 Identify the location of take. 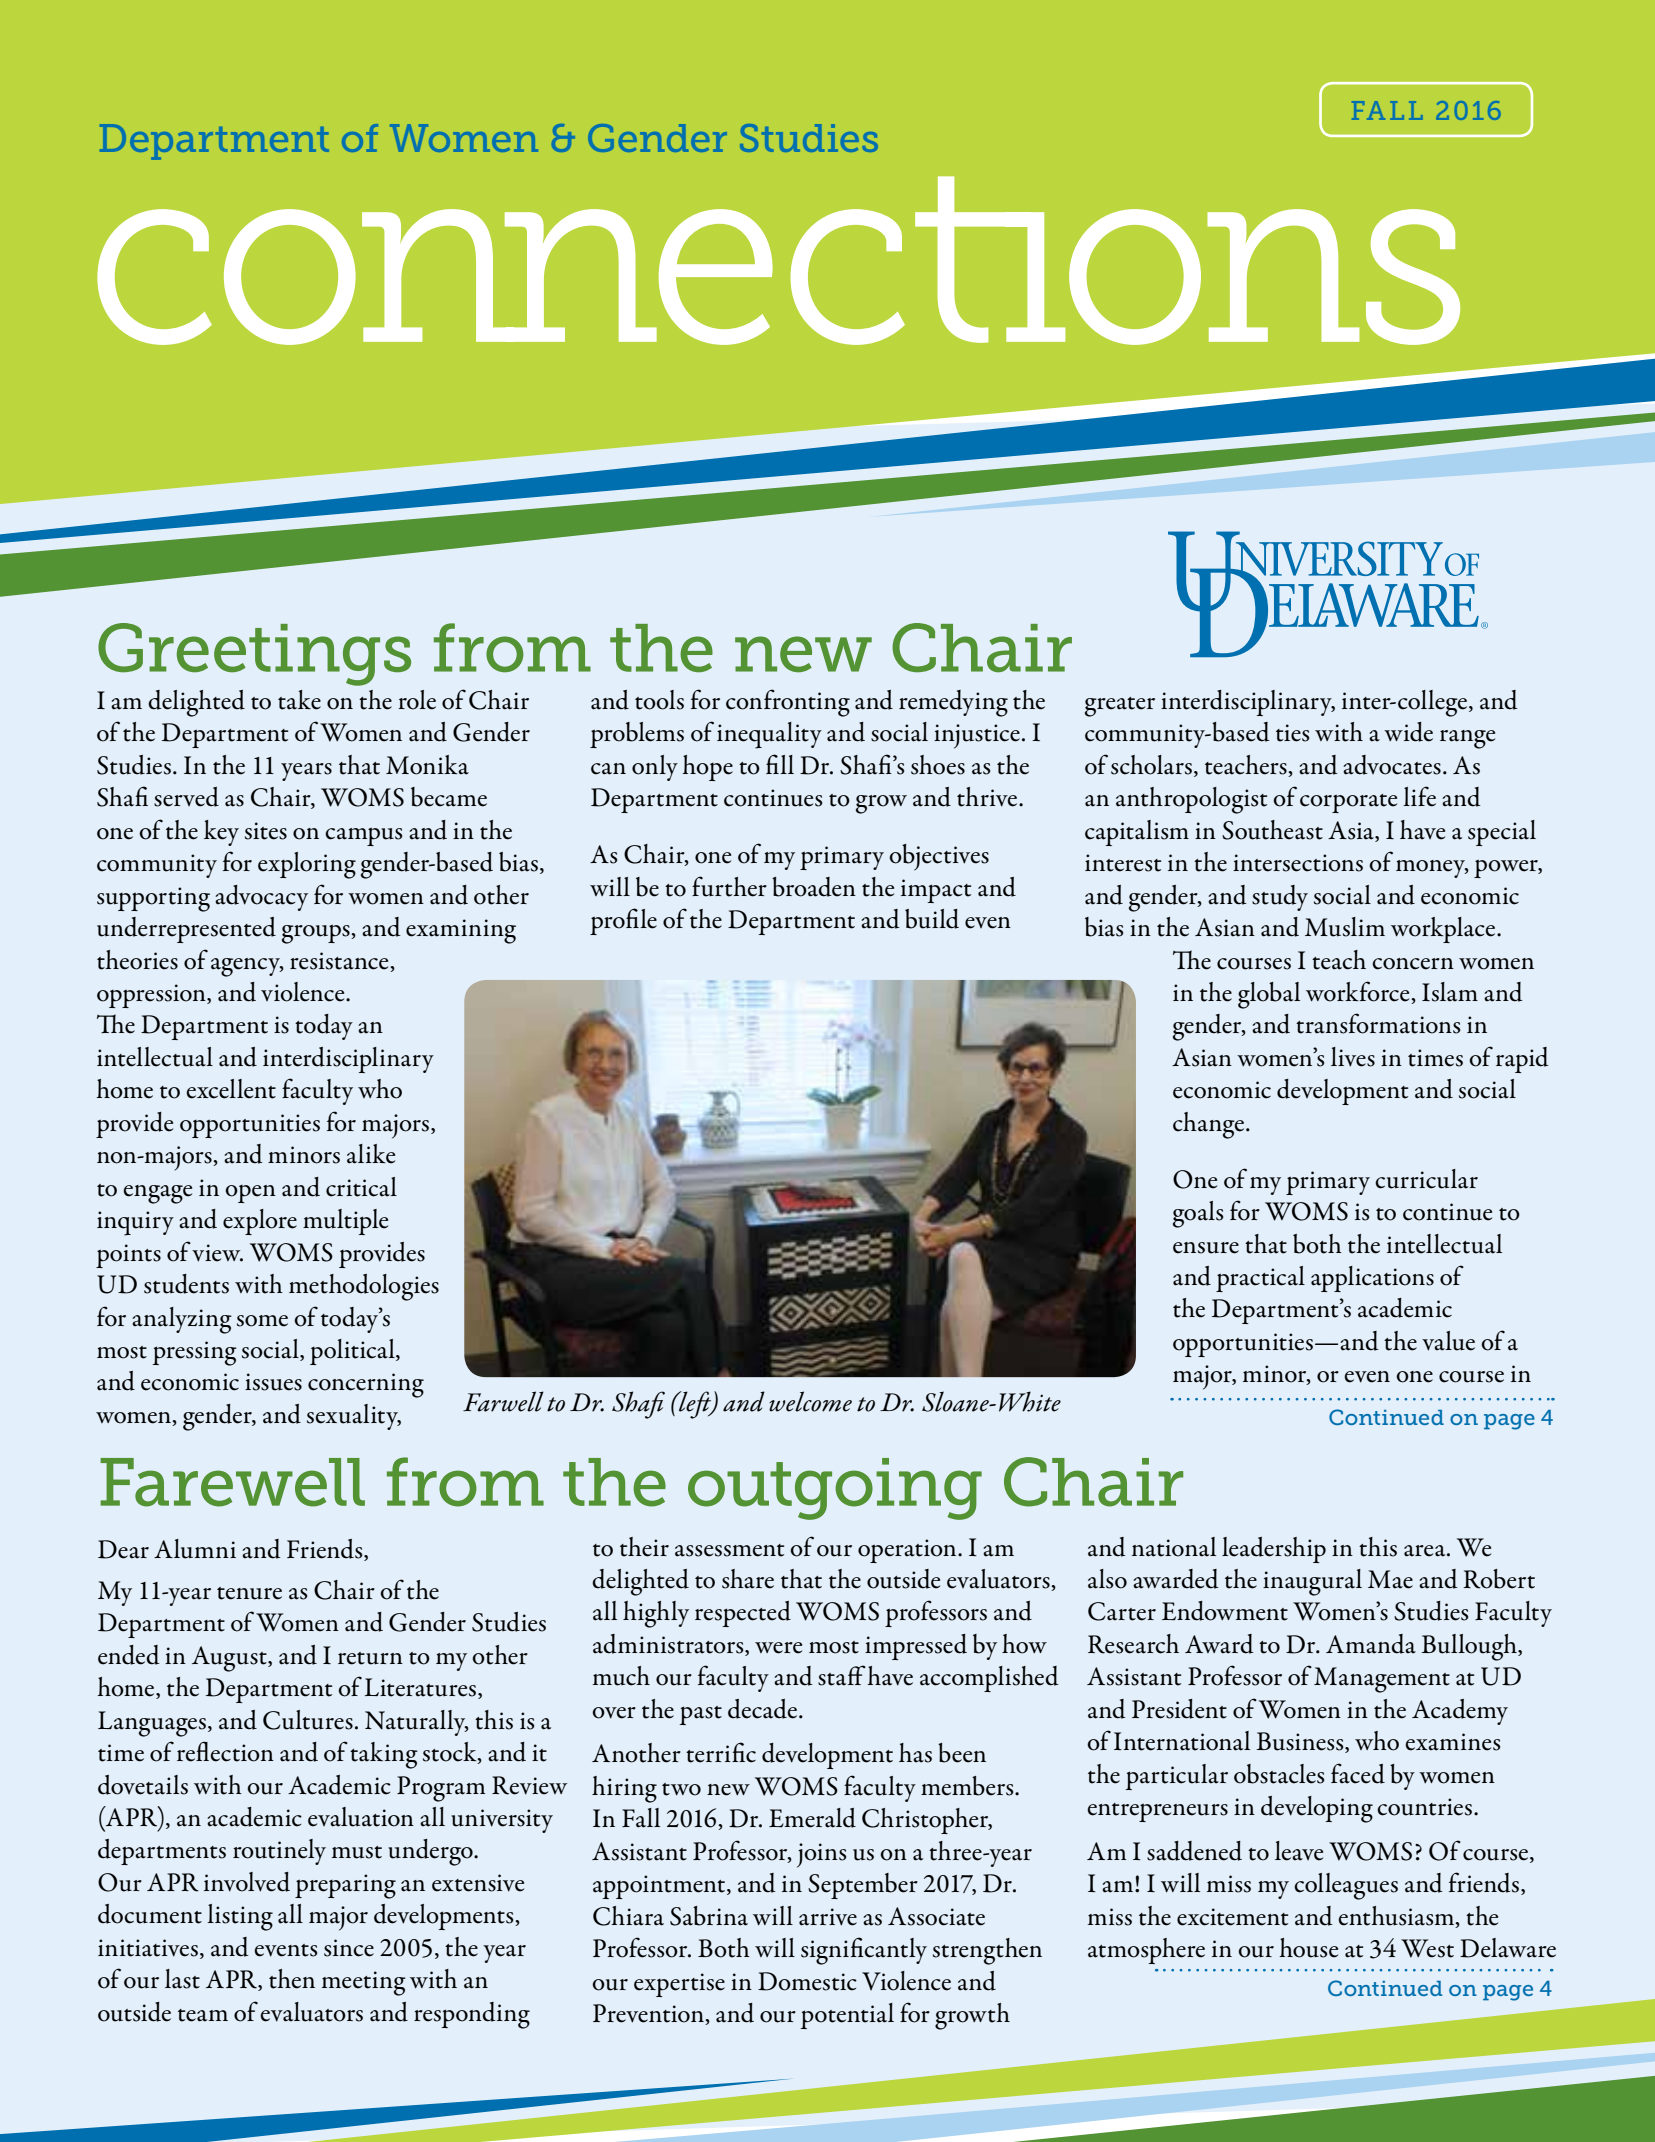
(299, 700).
